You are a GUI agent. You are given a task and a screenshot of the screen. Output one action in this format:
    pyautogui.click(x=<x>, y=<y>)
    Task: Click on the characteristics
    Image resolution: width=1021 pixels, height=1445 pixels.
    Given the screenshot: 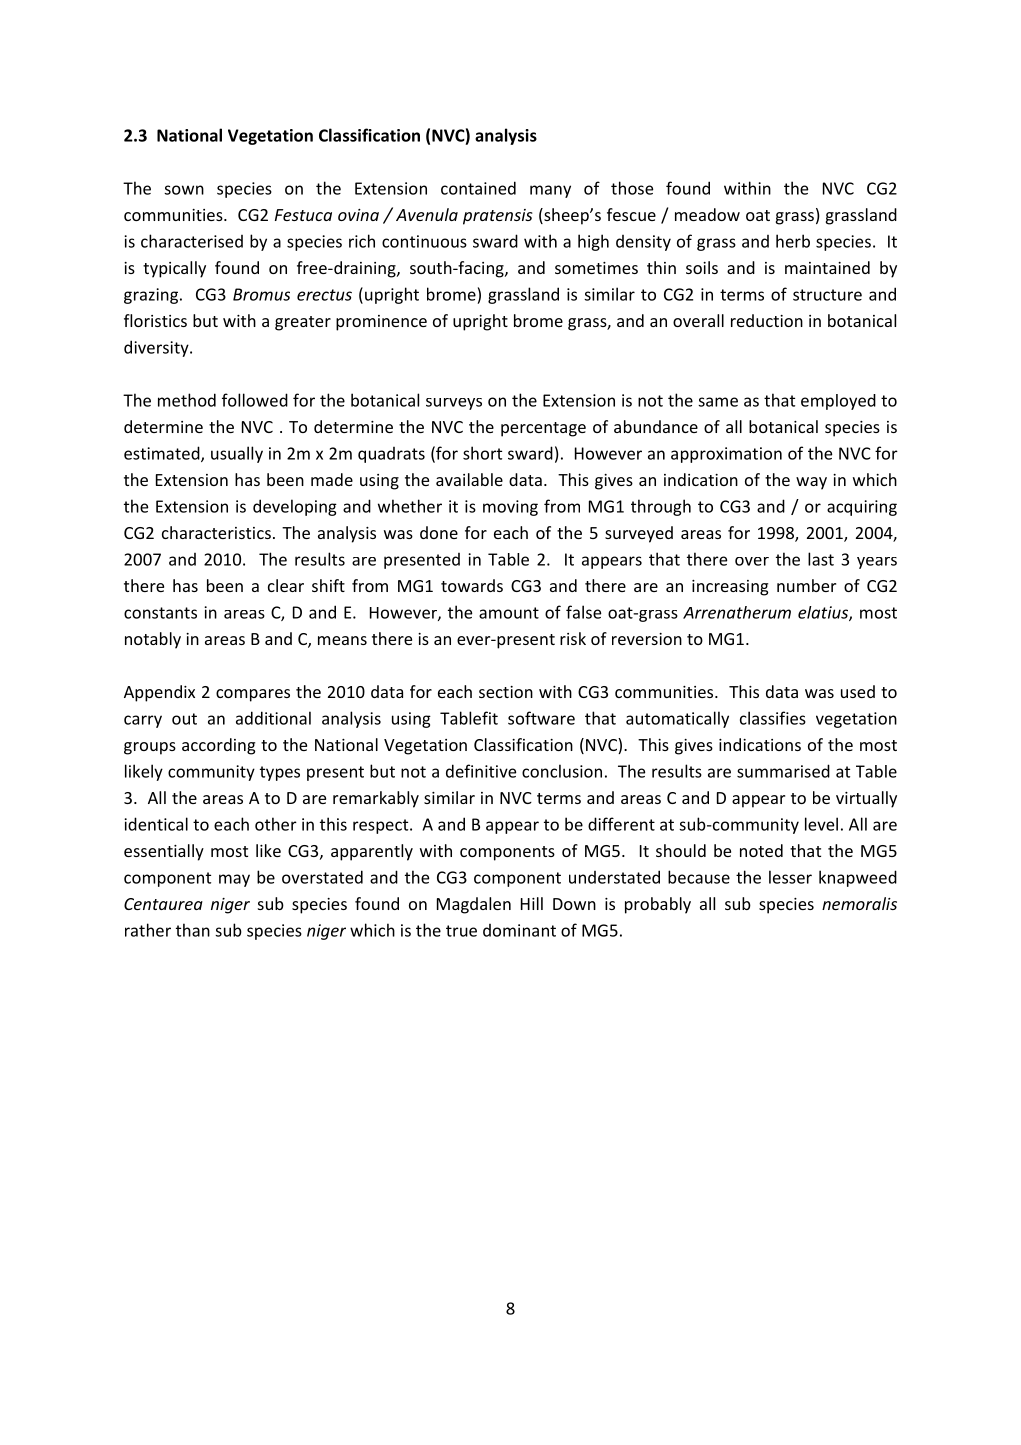 What is the action you would take?
    pyautogui.click(x=216, y=532)
